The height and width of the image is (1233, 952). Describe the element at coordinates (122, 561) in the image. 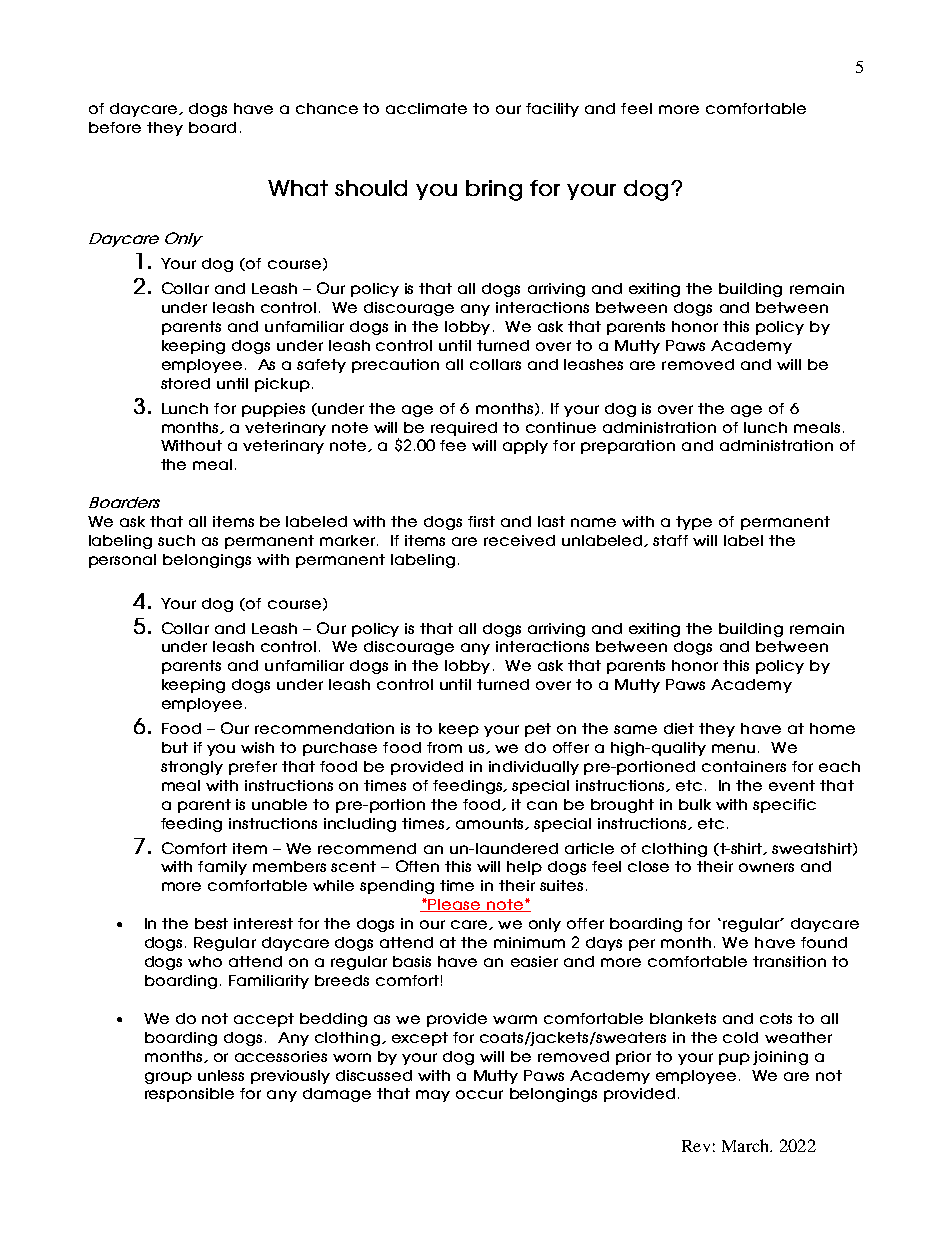

I see `personal` at that location.
